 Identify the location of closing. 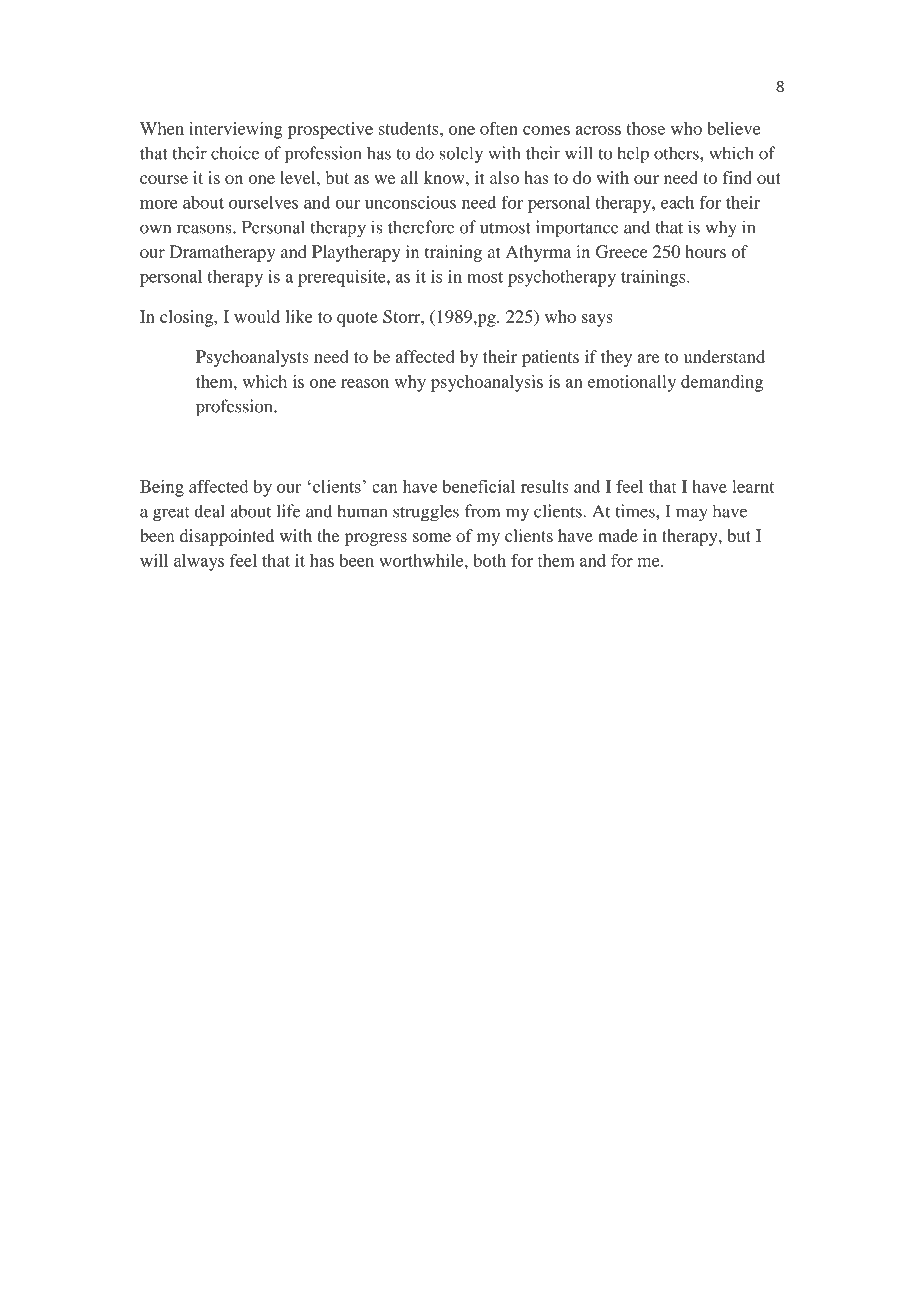
(188, 318).
